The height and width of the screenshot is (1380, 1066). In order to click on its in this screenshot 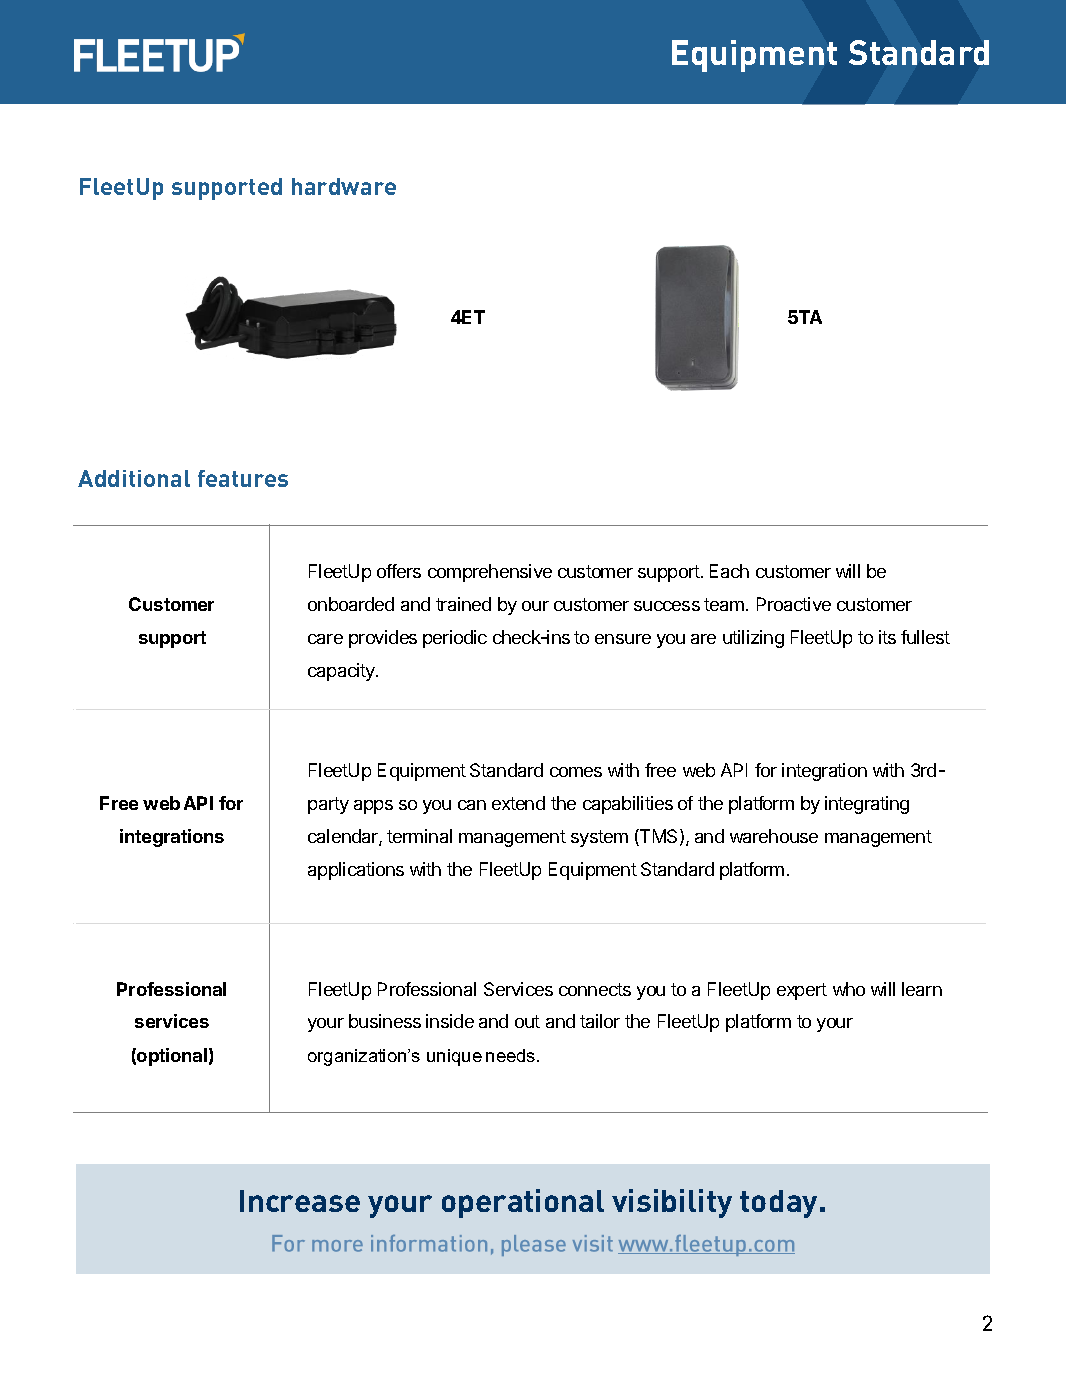, I will do `click(887, 637)`.
